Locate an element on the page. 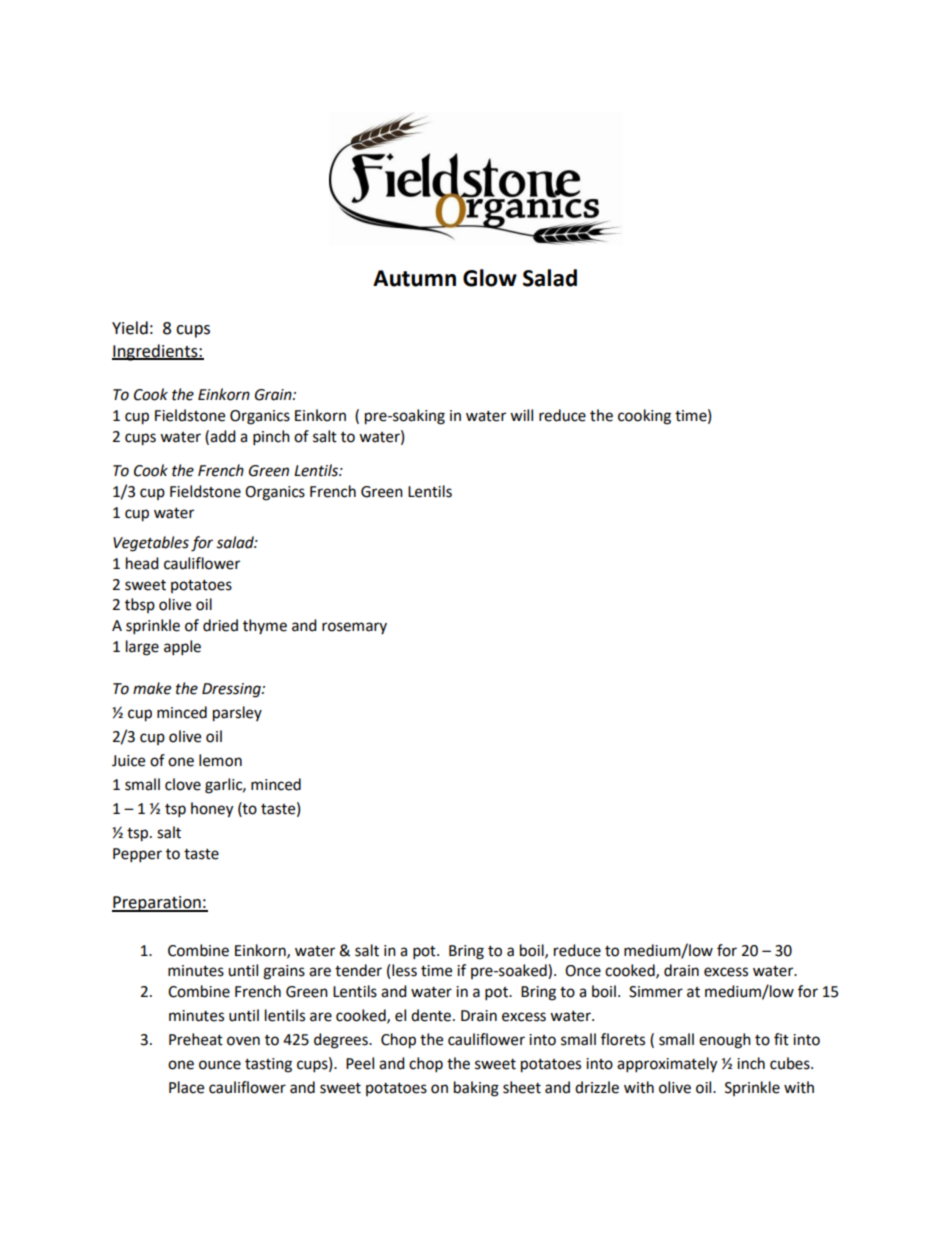 This image has height=1233, width=952. Dressing is located at coordinates (232, 690).
